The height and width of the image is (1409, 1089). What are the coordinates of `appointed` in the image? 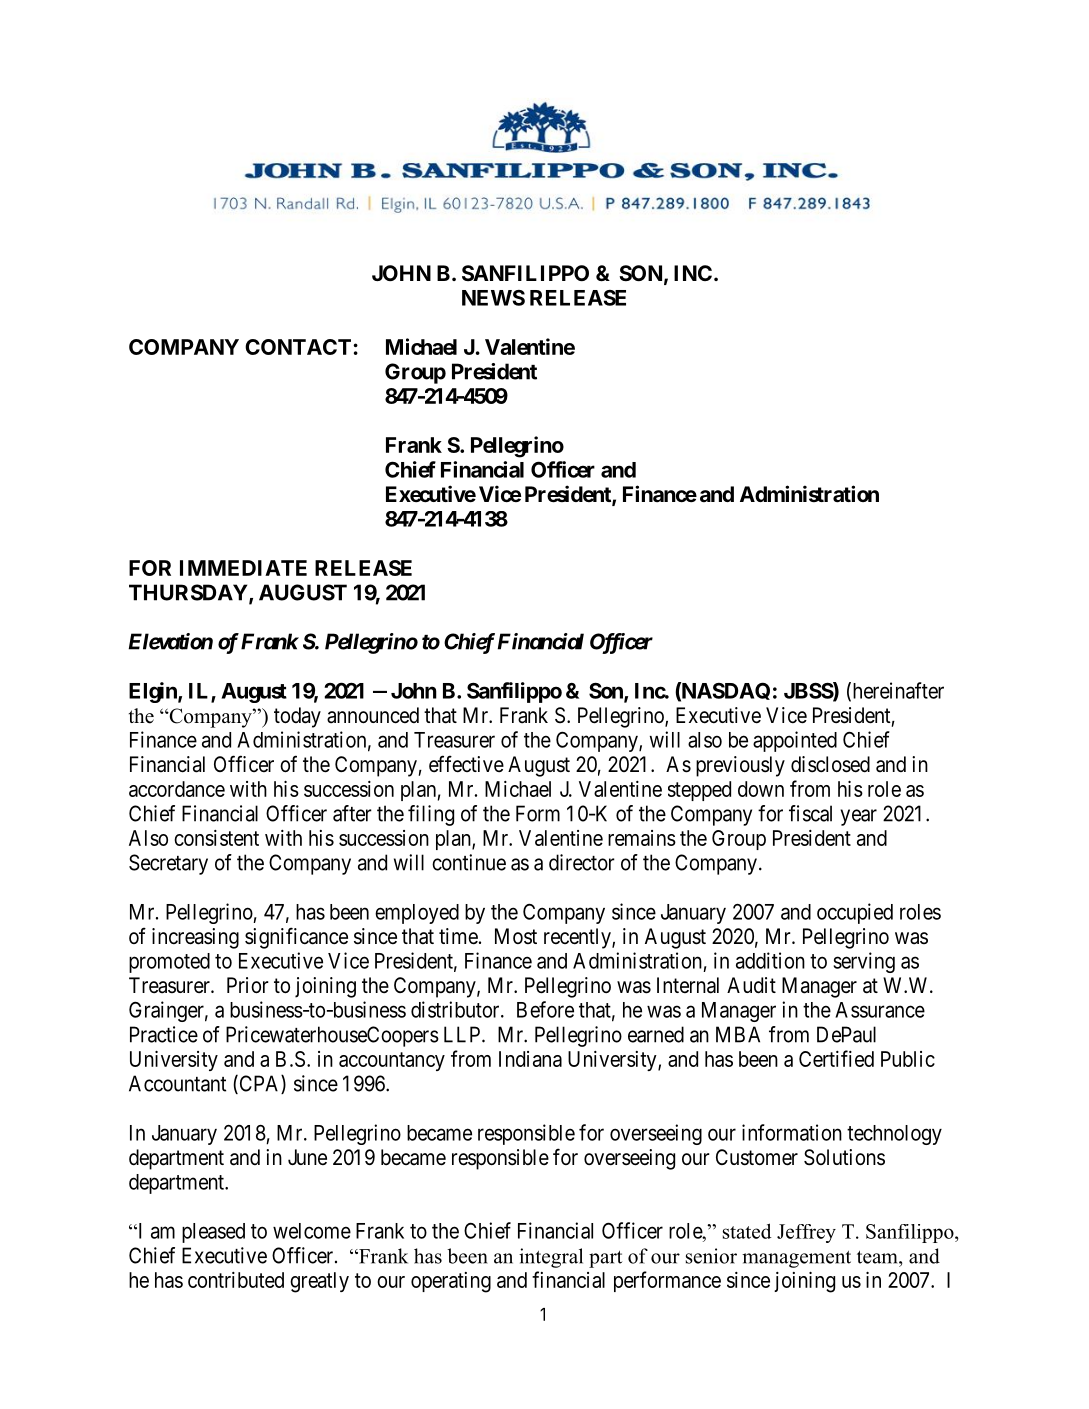 It's located at (795, 741).
